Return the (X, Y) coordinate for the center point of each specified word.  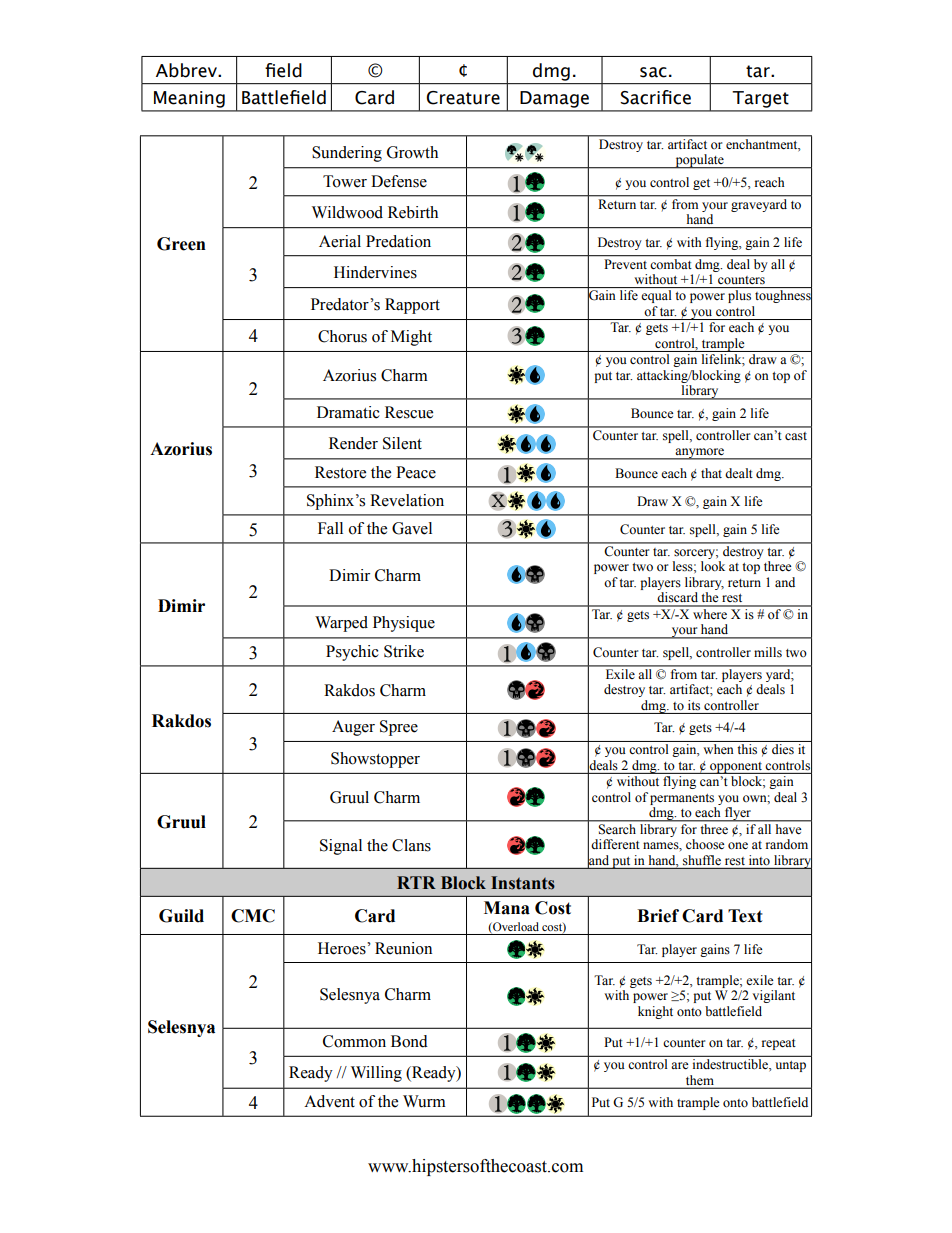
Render (353, 443)
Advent (329, 1101)
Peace (416, 472)
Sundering (347, 154)
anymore (700, 454)
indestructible (731, 1064)
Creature (463, 98)
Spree (399, 728)
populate (699, 161)
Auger (353, 728)
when (718, 749)
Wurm (424, 1101)
